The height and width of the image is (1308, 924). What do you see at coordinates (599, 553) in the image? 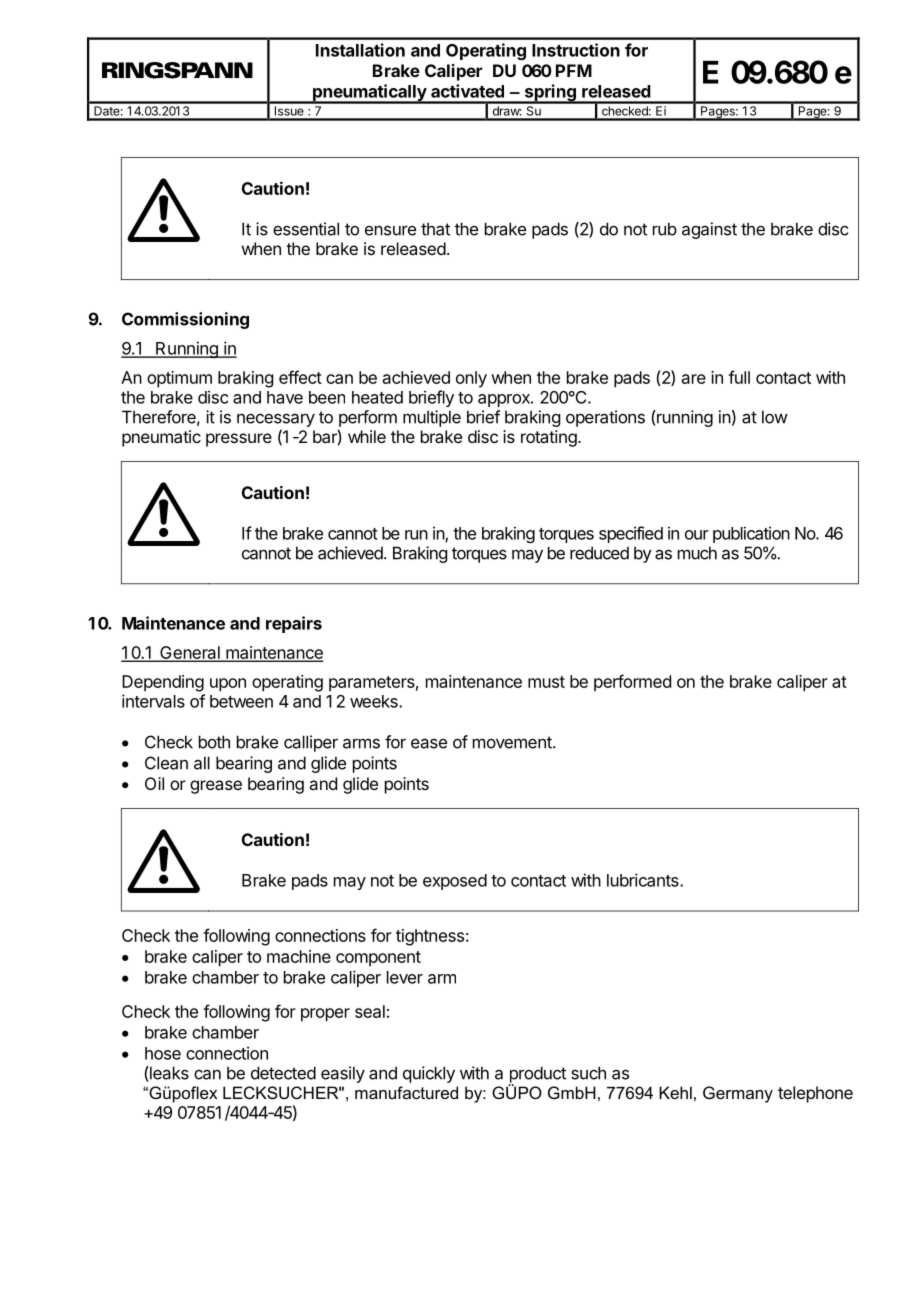
I see `reduced` at bounding box center [599, 553].
